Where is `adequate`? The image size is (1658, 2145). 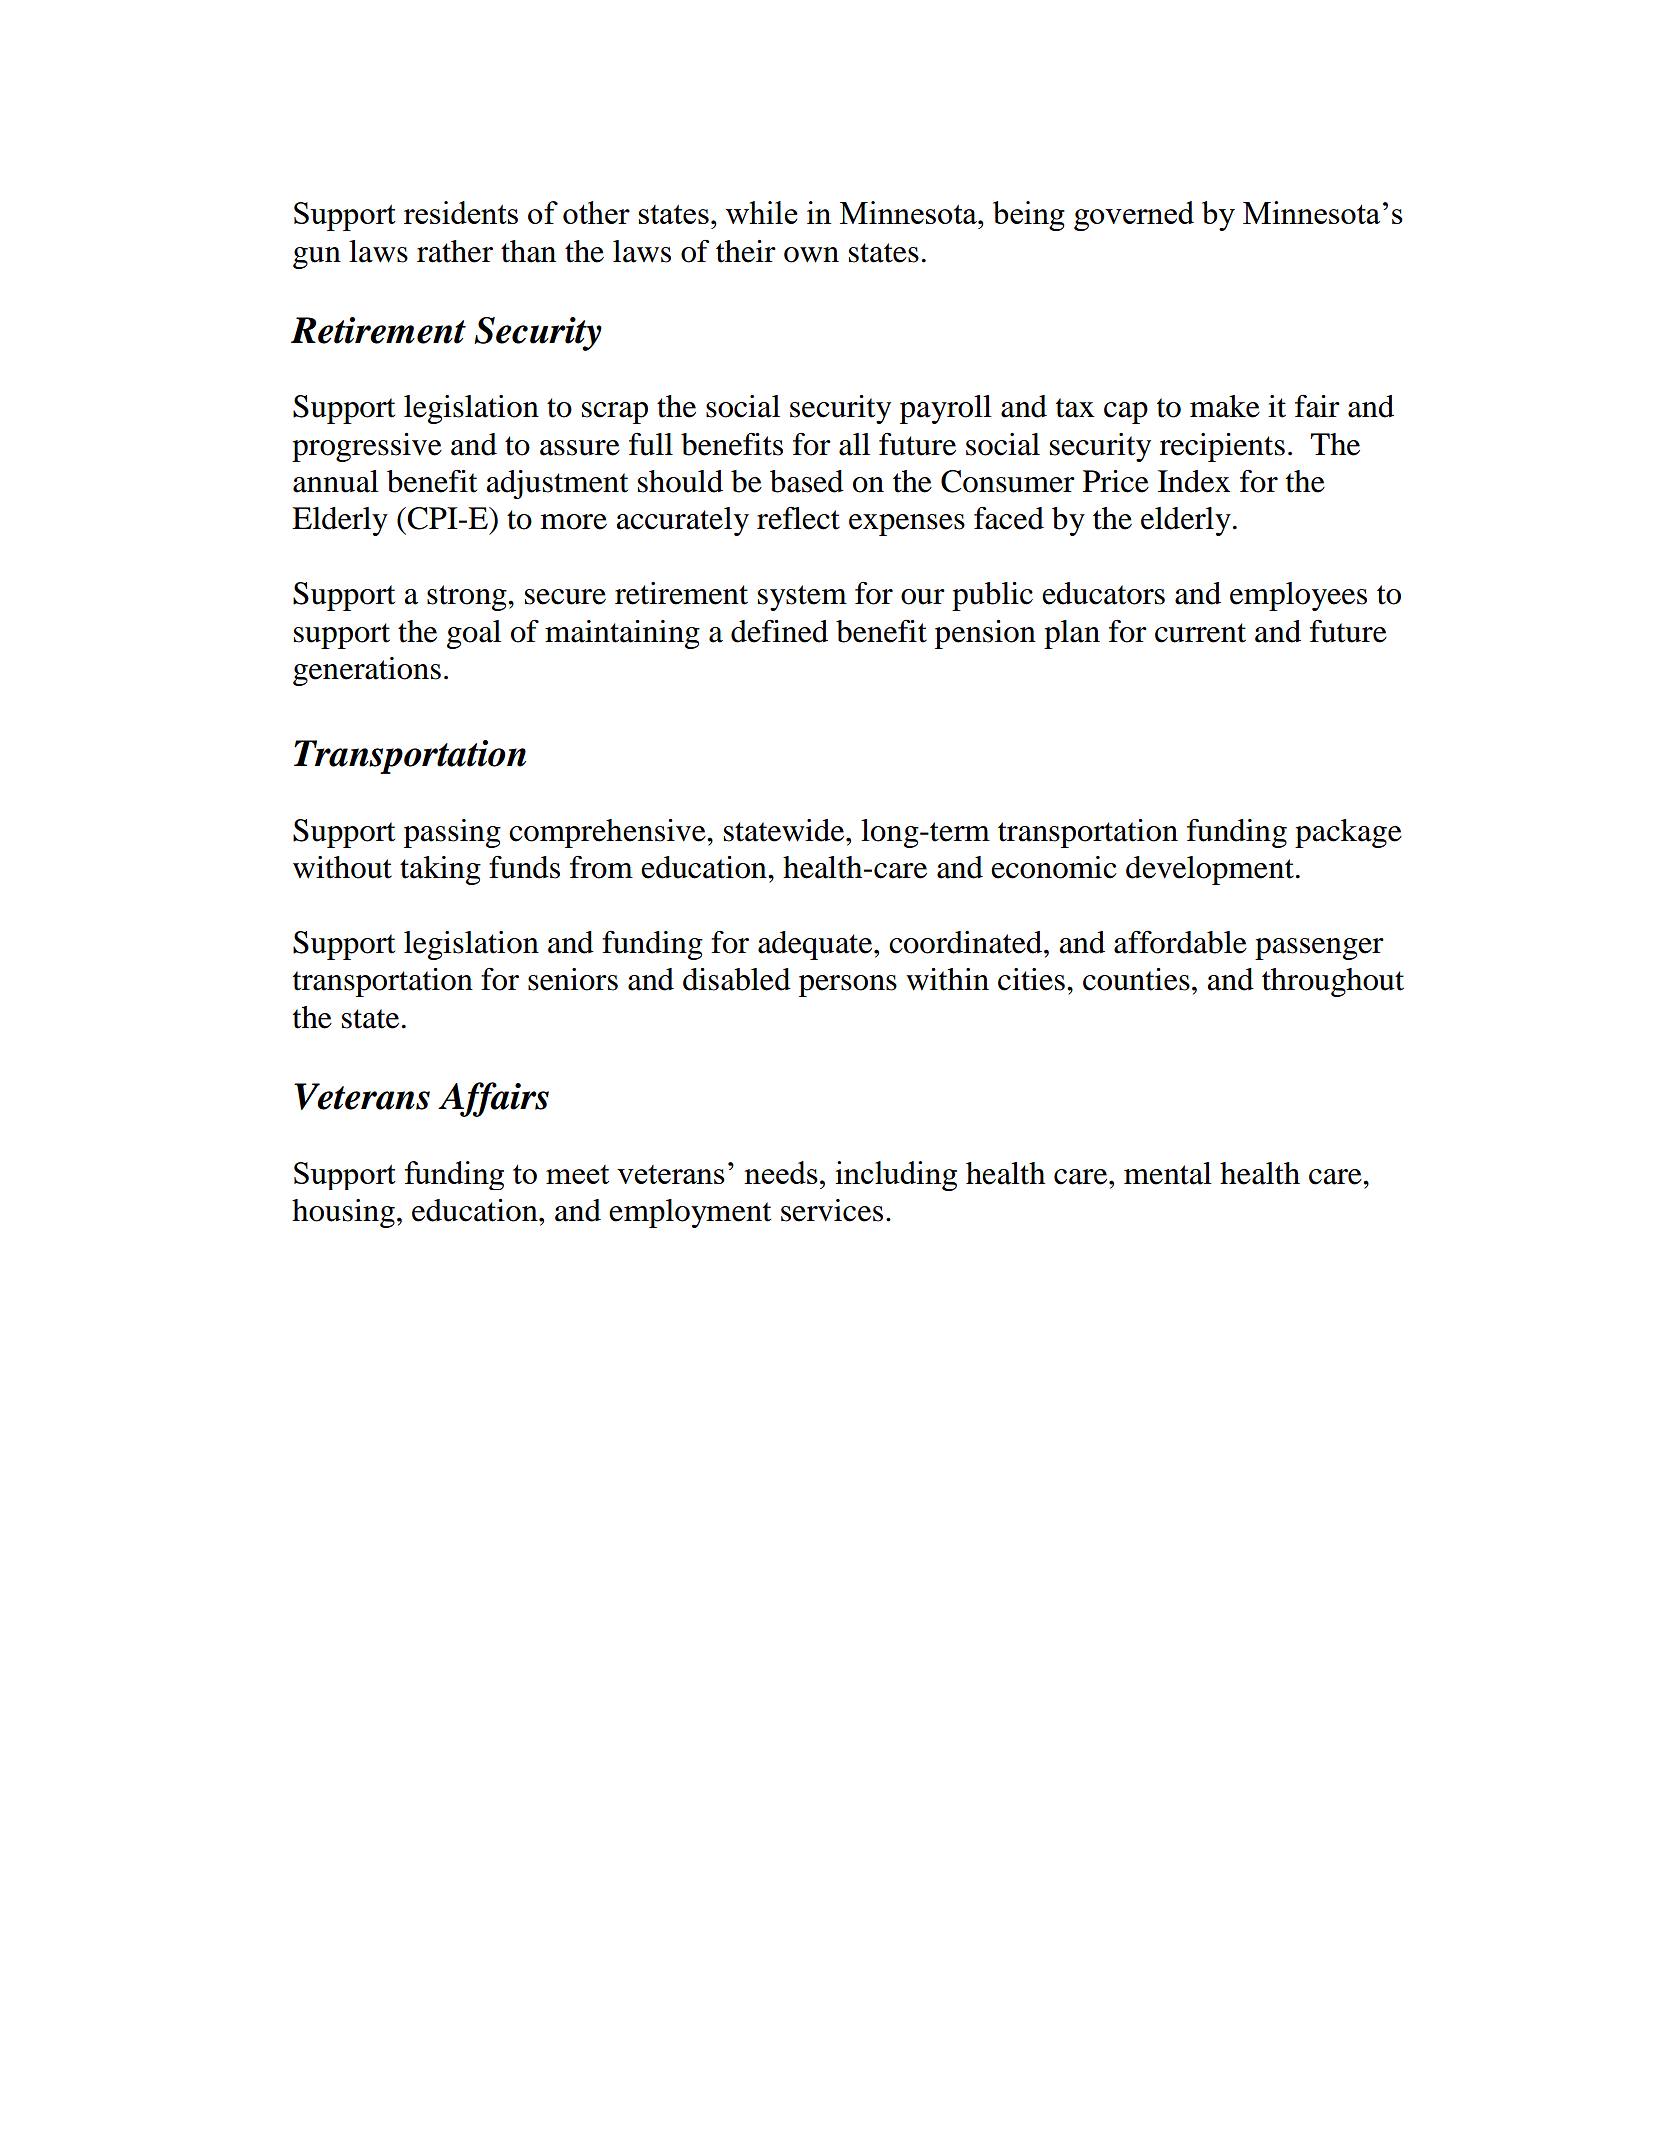
adequate is located at coordinates (816, 945).
